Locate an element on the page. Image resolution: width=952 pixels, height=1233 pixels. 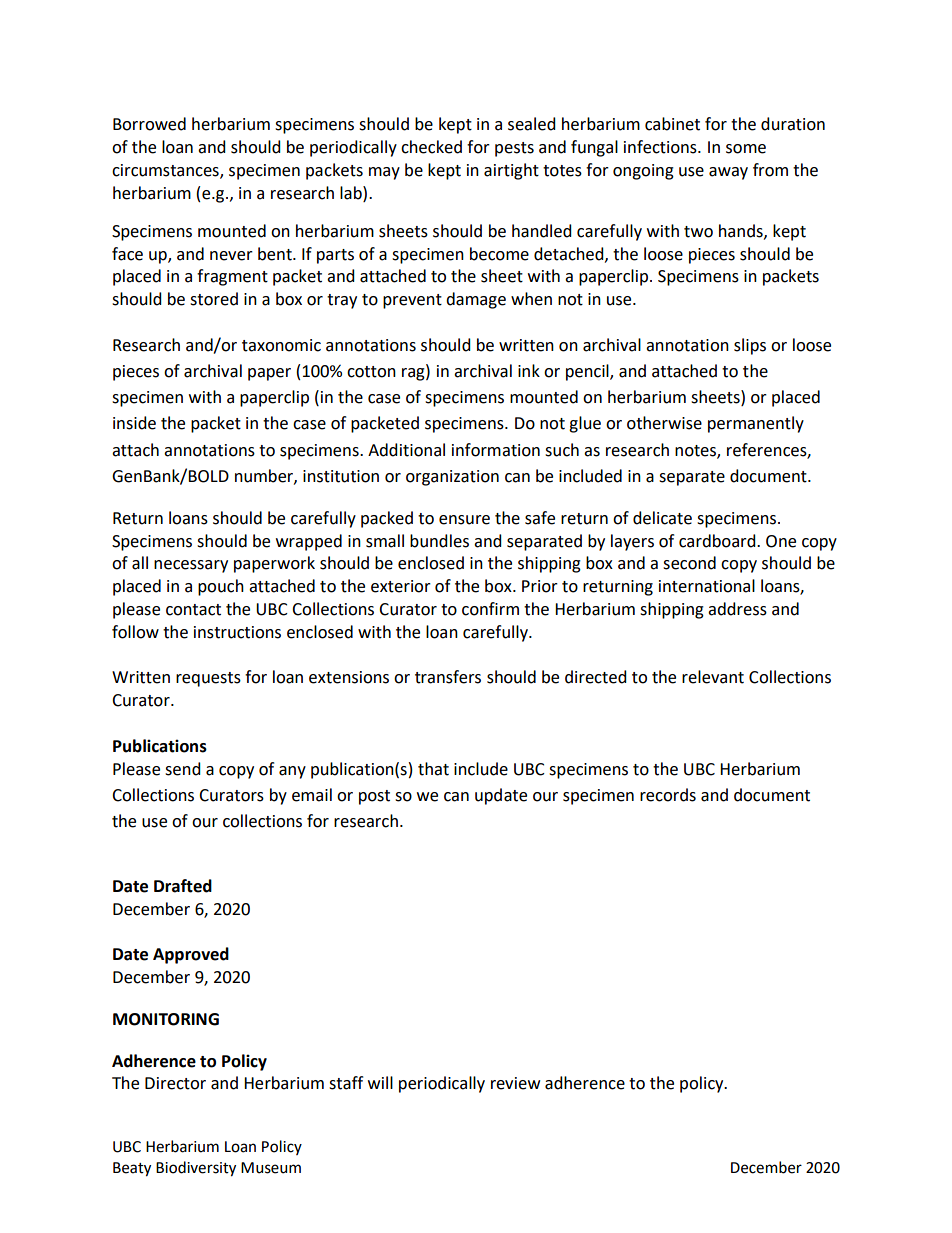
send is located at coordinates (183, 769).
